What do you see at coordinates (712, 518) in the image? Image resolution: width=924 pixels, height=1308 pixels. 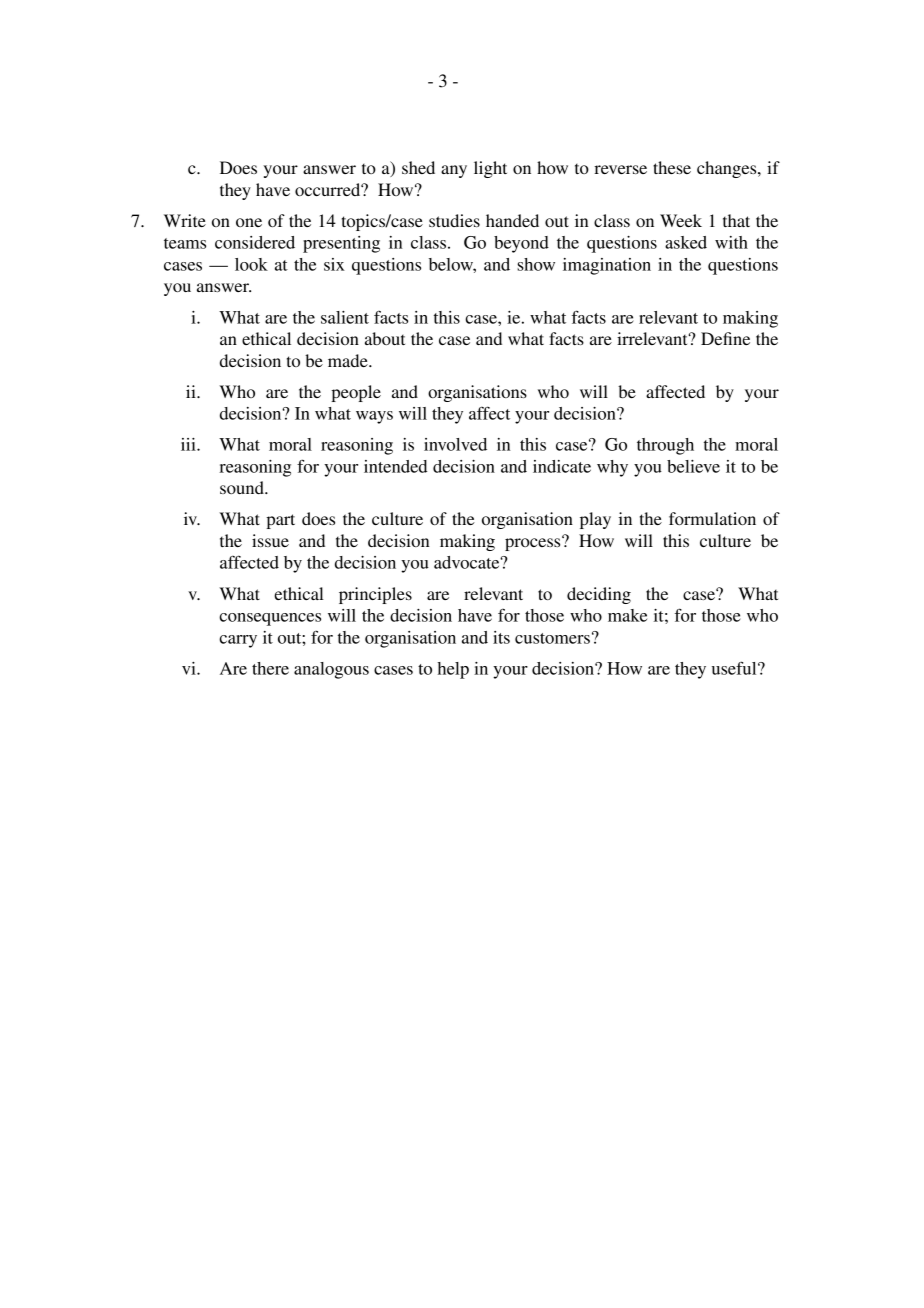 I see `formulation` at bounding box center [712, 518].
